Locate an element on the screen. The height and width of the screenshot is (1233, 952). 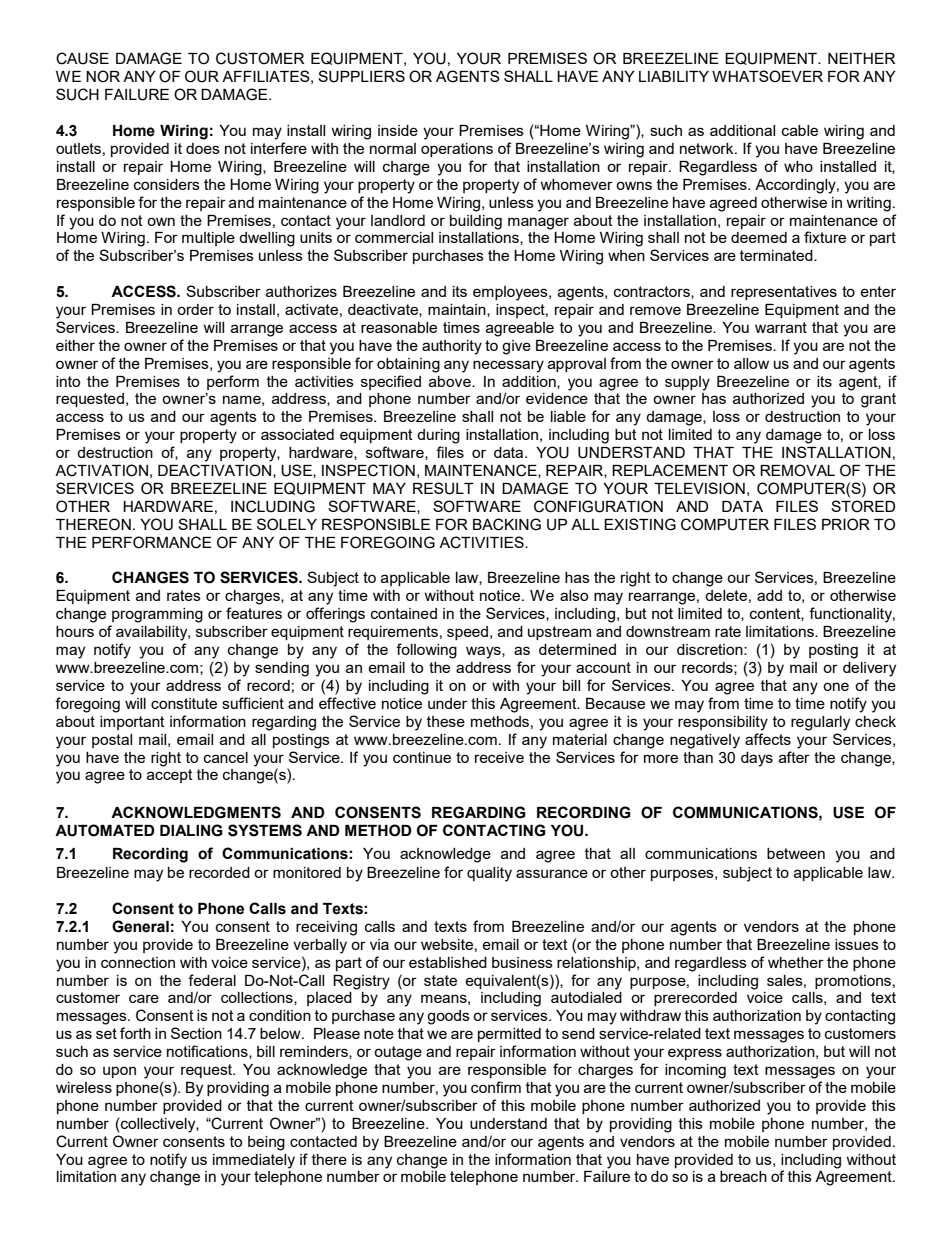
WHATSOEVER is located at coordinates (767, 76).
